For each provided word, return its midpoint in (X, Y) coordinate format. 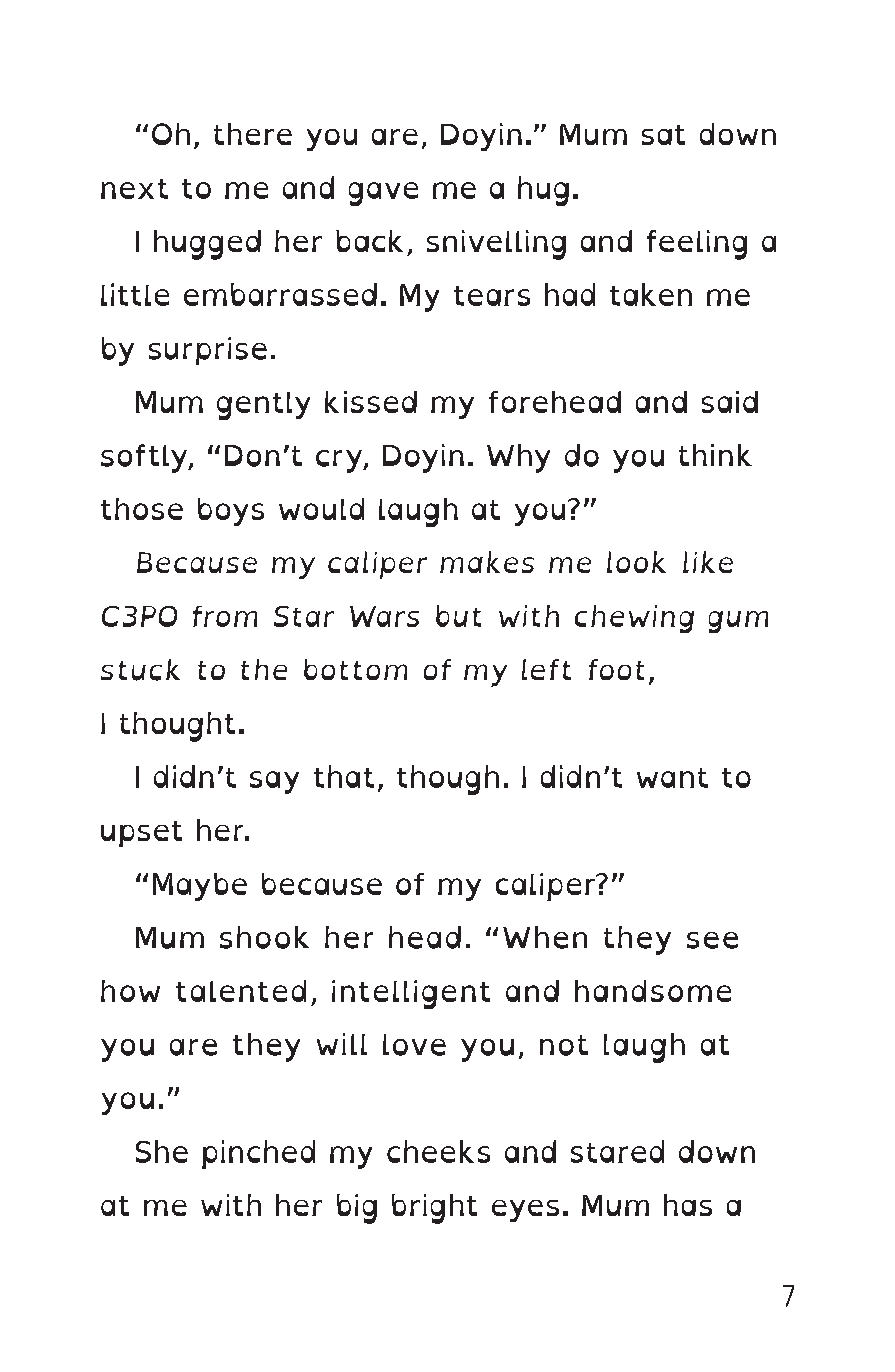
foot (616, 669)
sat (663, 135)
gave (383, 194)
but (458, 616)
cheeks (438, 1151)
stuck (140, 670)
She (162, 1151)
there (253, 134)
